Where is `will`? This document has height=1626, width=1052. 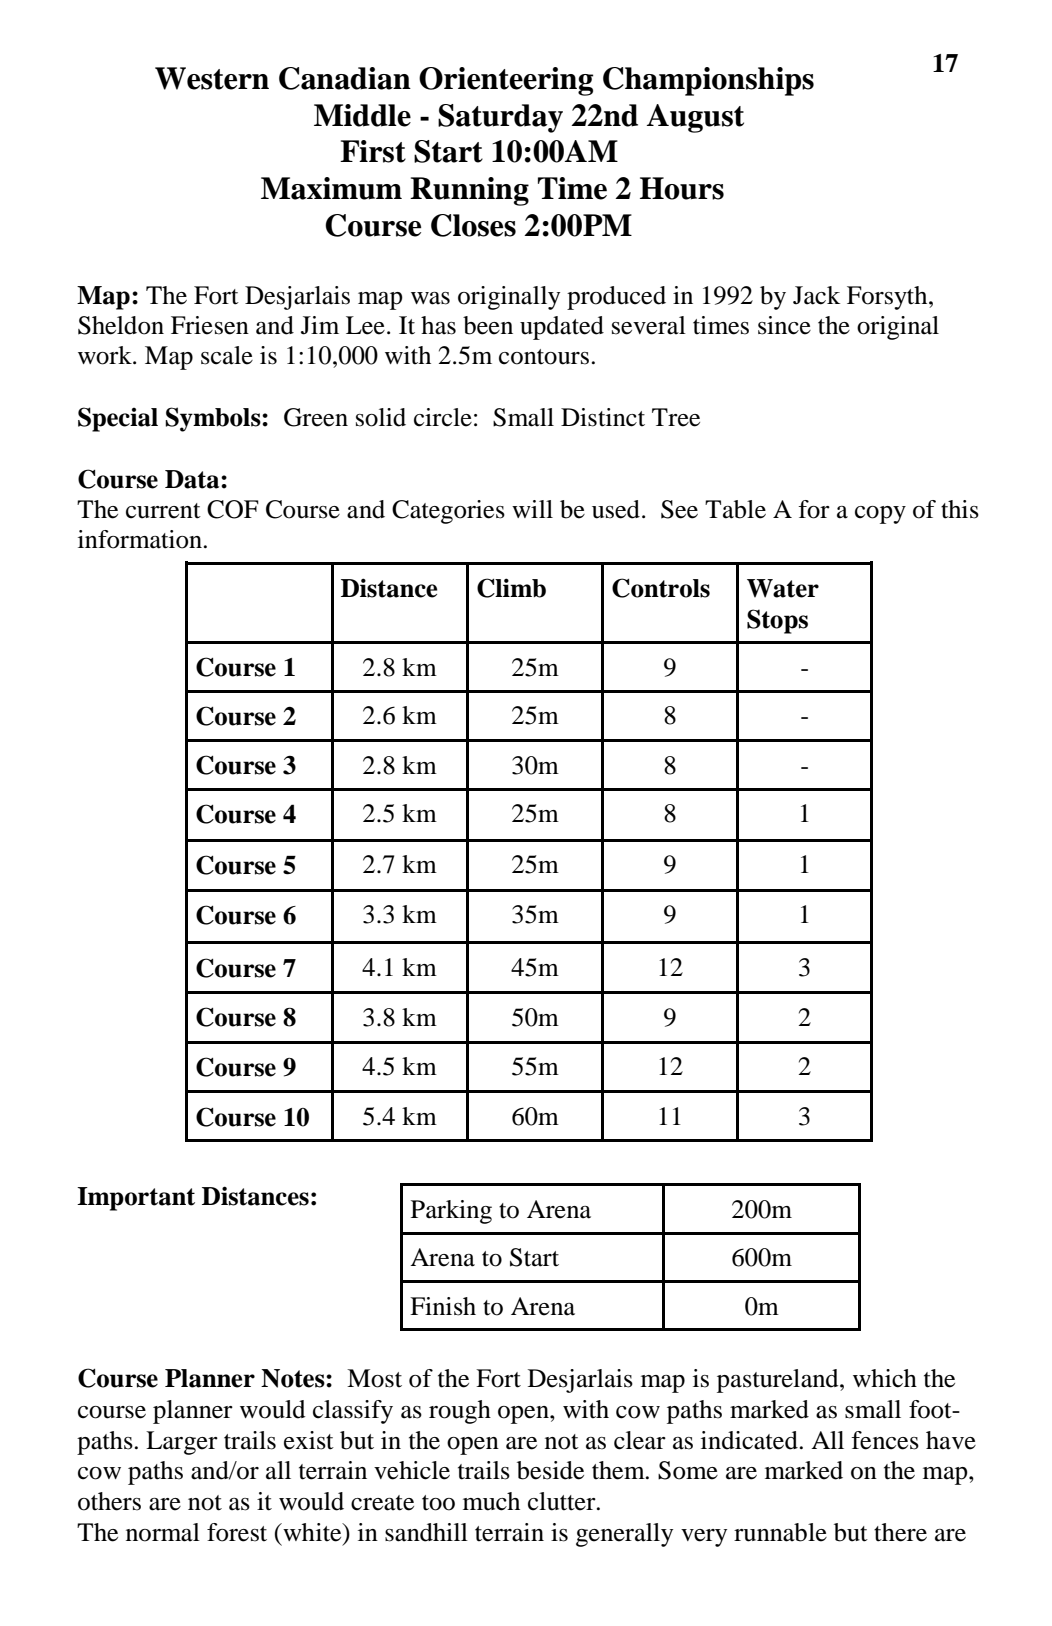 will is located at coordinates (532, 509).
